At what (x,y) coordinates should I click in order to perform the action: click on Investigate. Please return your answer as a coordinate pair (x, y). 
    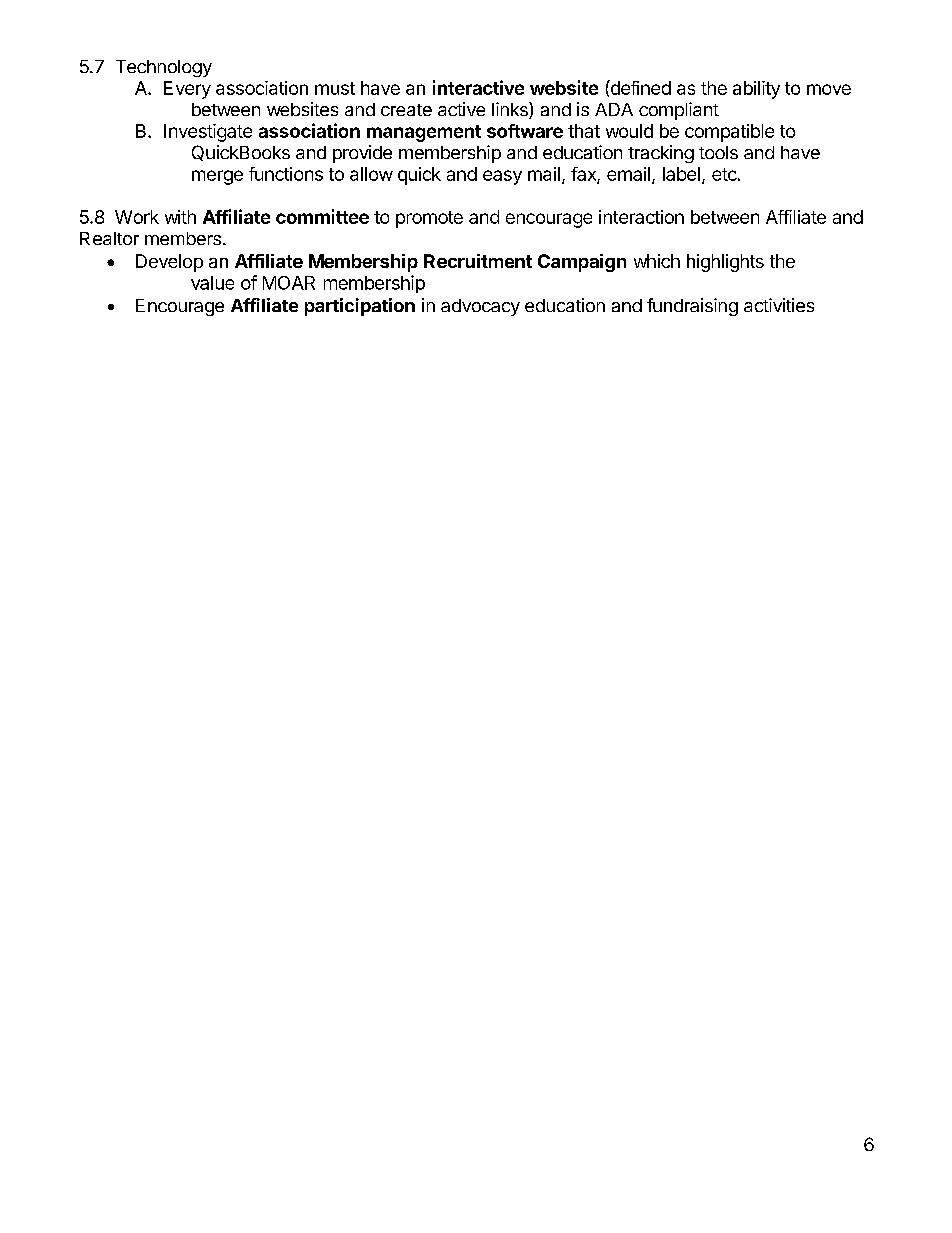
    Looking at the image, I should click on (208, 133).
